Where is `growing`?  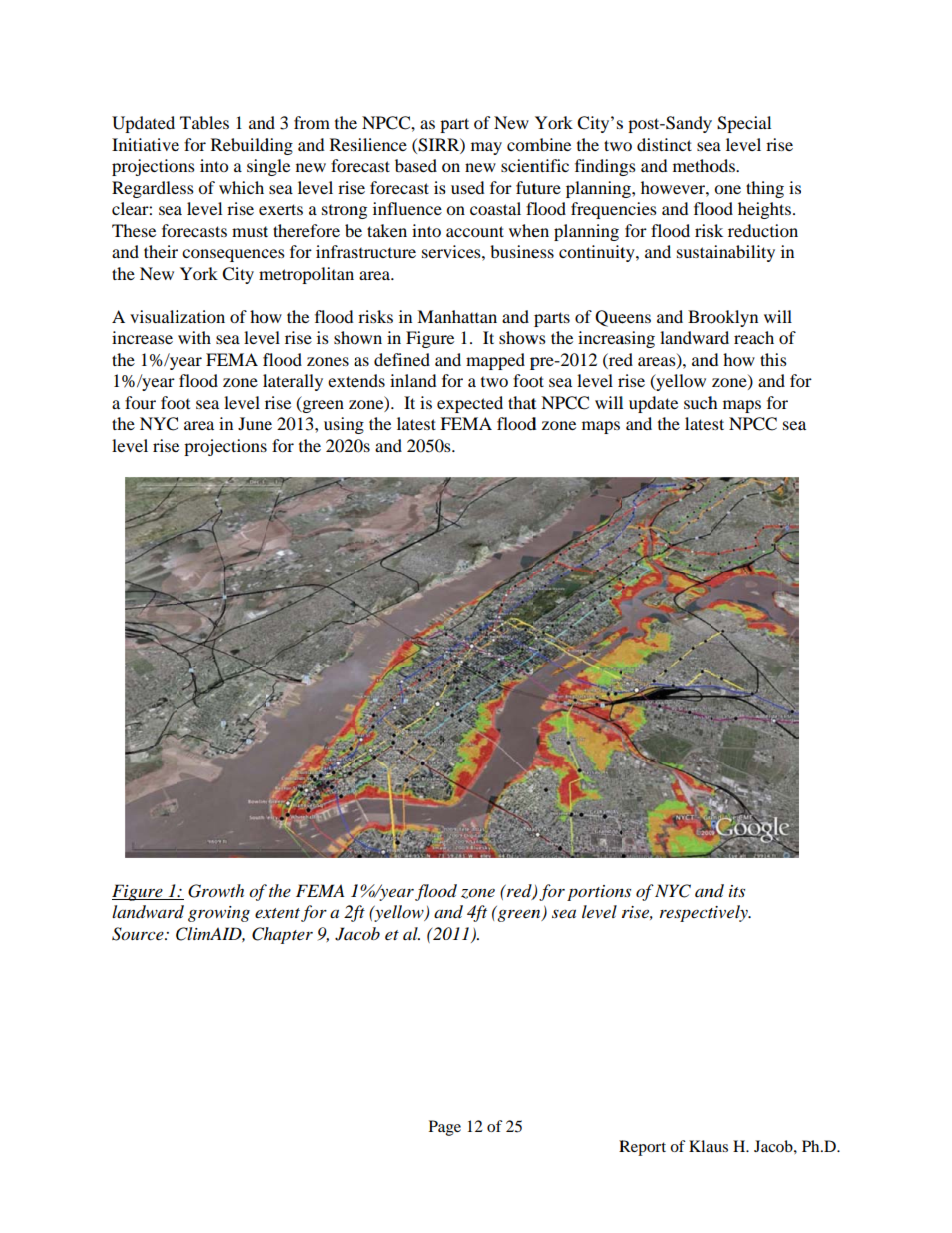 growing is located at coordinates (219, 914).
